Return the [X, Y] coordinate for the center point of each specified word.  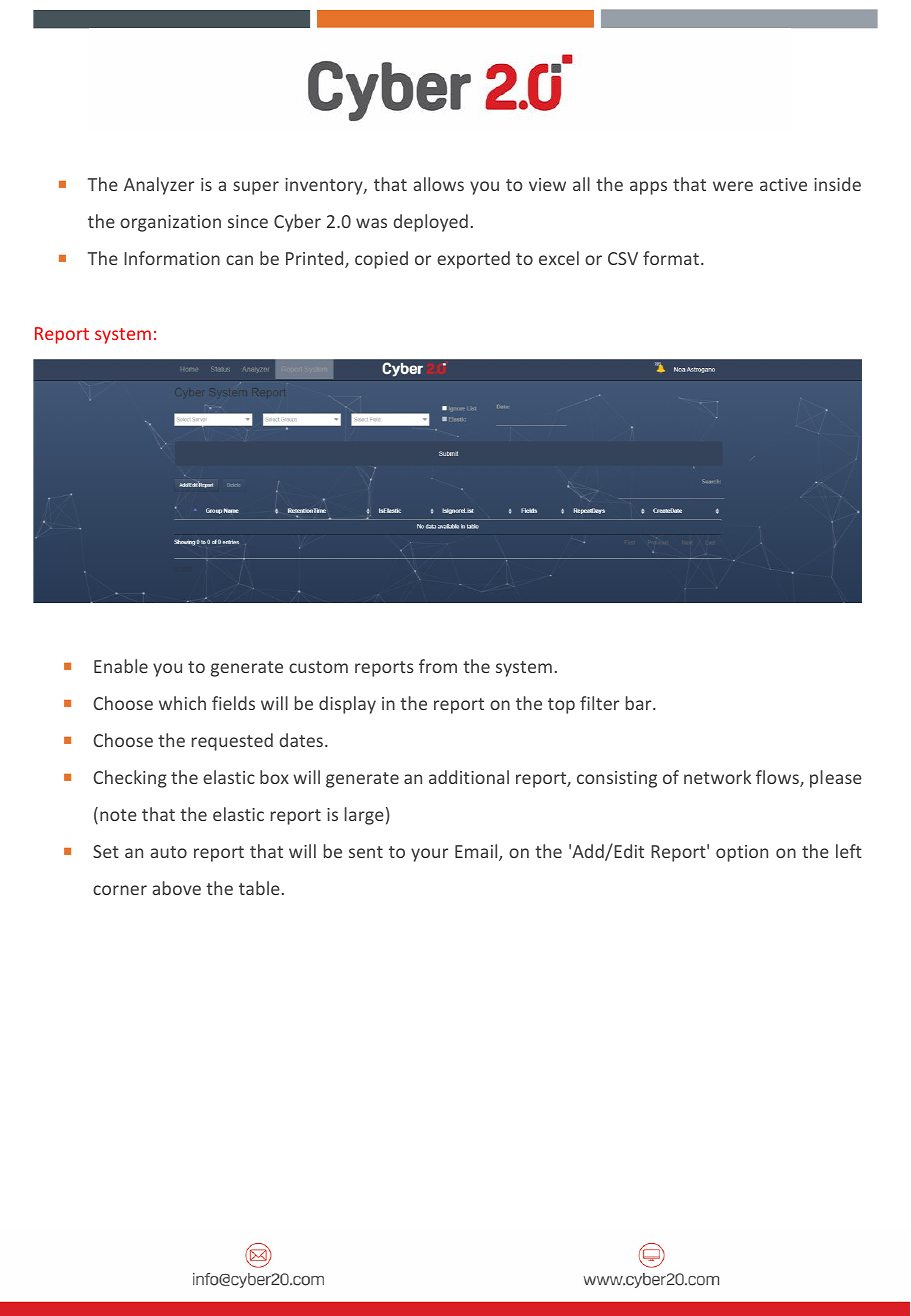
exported [473, 260]
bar [640, 703]
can [239, 260]
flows [778, 778]
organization [170, 223]
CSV [623, 258]
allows [438, 184]
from [438, 666]
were [733, 186]
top [561, 706]
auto [168, 852]
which [182, 703]
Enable [121, 666]
